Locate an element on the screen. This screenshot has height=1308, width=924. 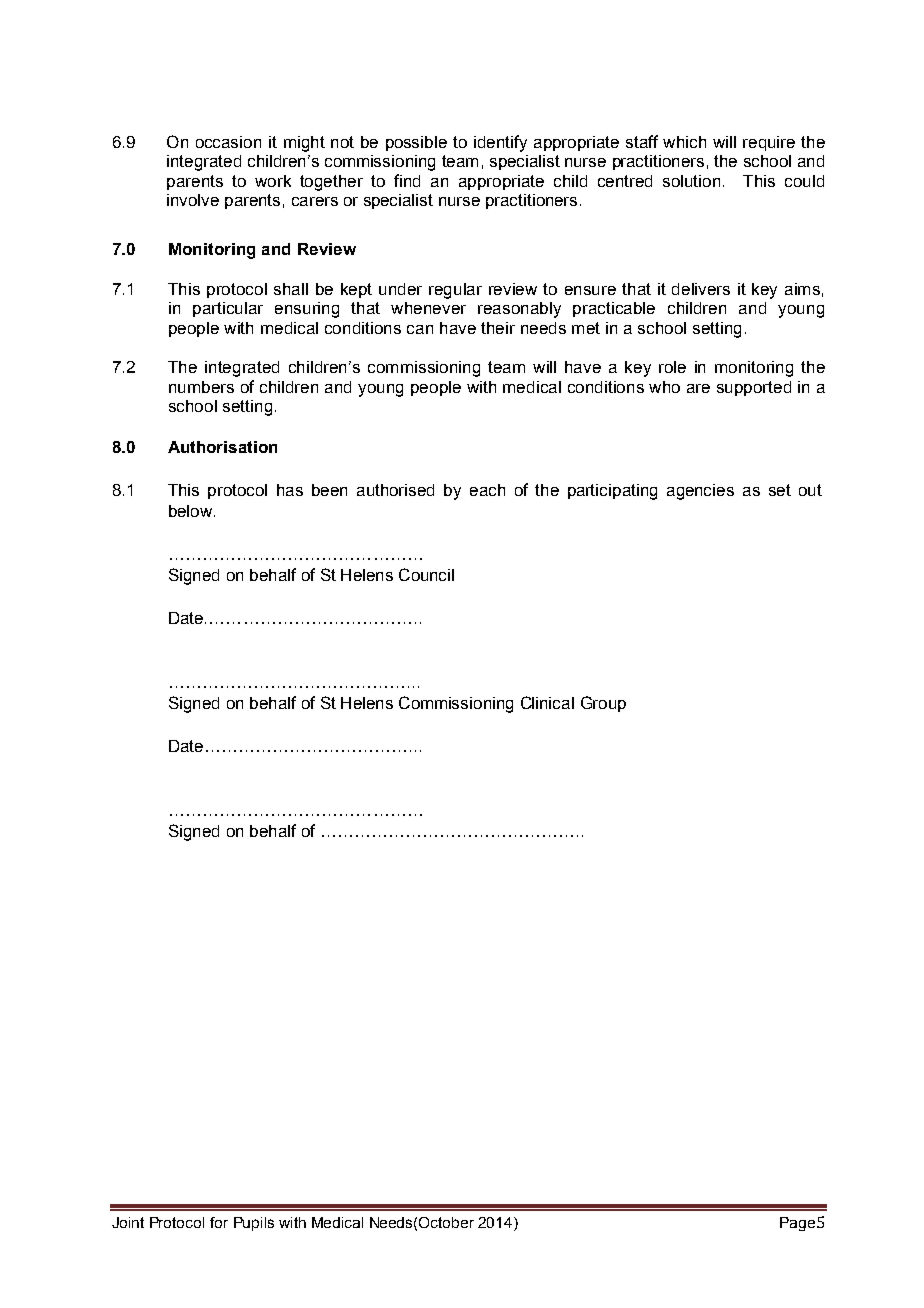
agencies is located at coordinates (700, 492).
